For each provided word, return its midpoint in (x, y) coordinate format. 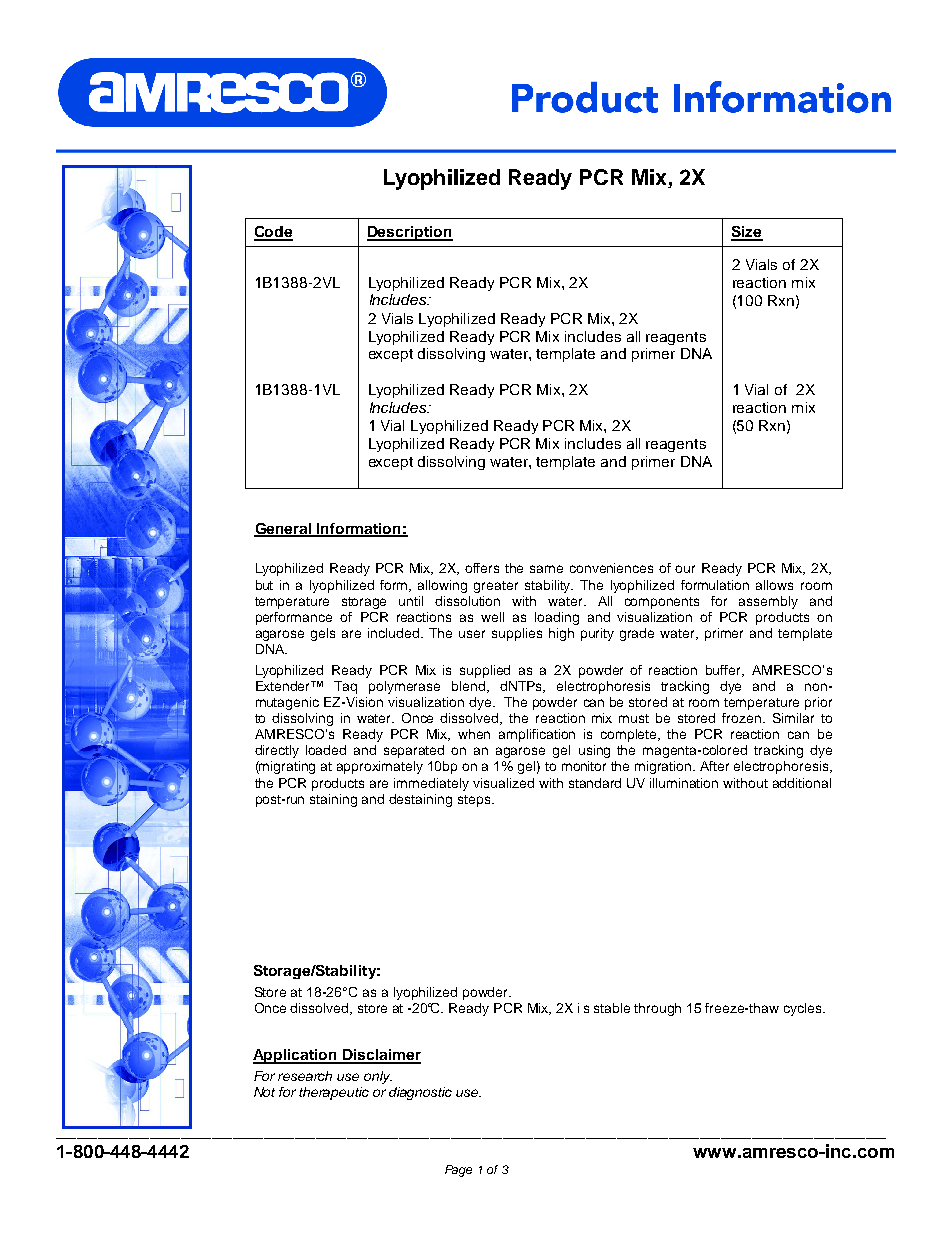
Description (410, 233)
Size (747, 233)
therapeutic (334, 1093)
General (284, 529)
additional (802, 783)
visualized (503, 783)
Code (273, 233)
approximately (380, 767)
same (546, 569)
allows (774, 585)
